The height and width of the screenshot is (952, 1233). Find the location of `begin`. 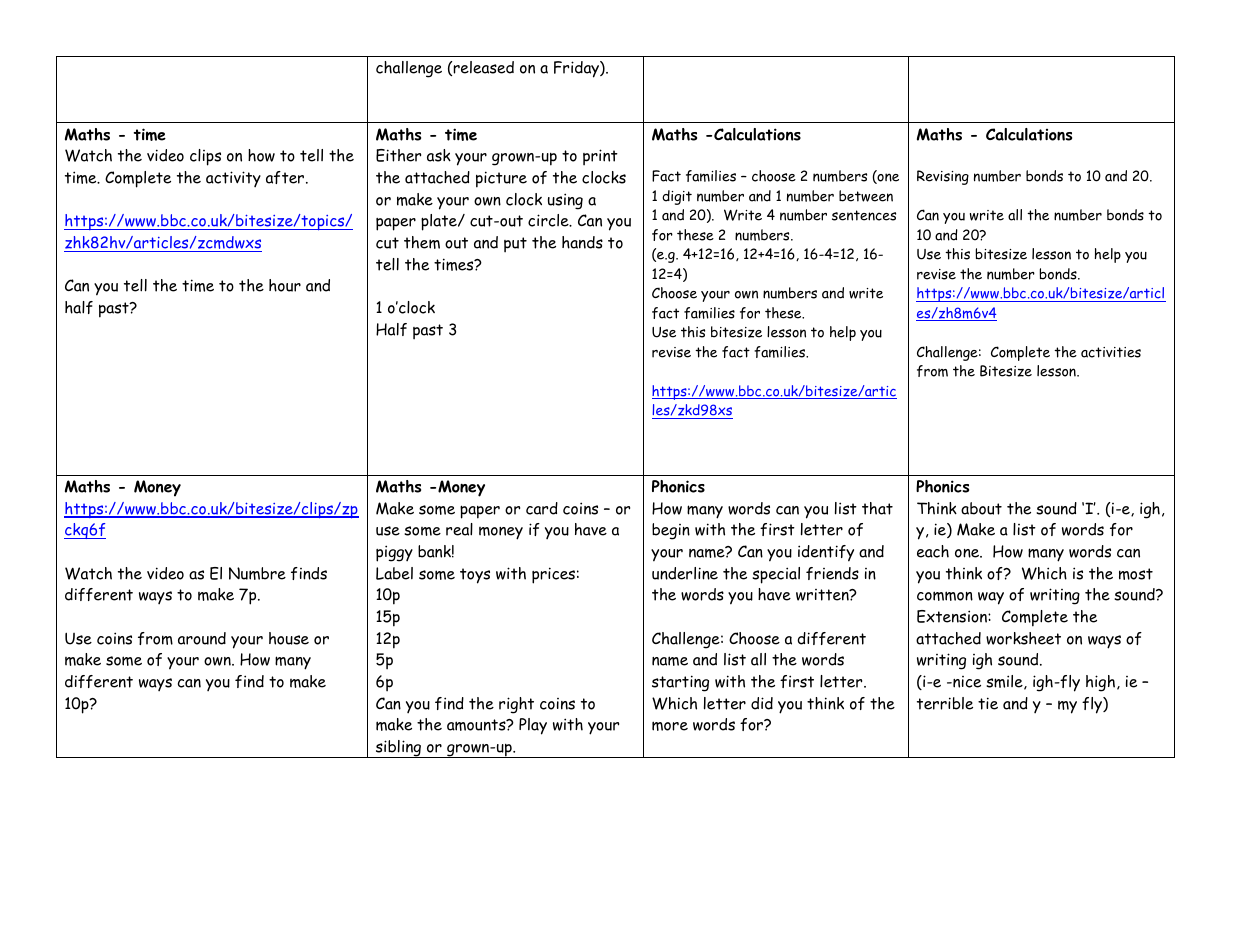

begin is located at coordinates (671, 531).
